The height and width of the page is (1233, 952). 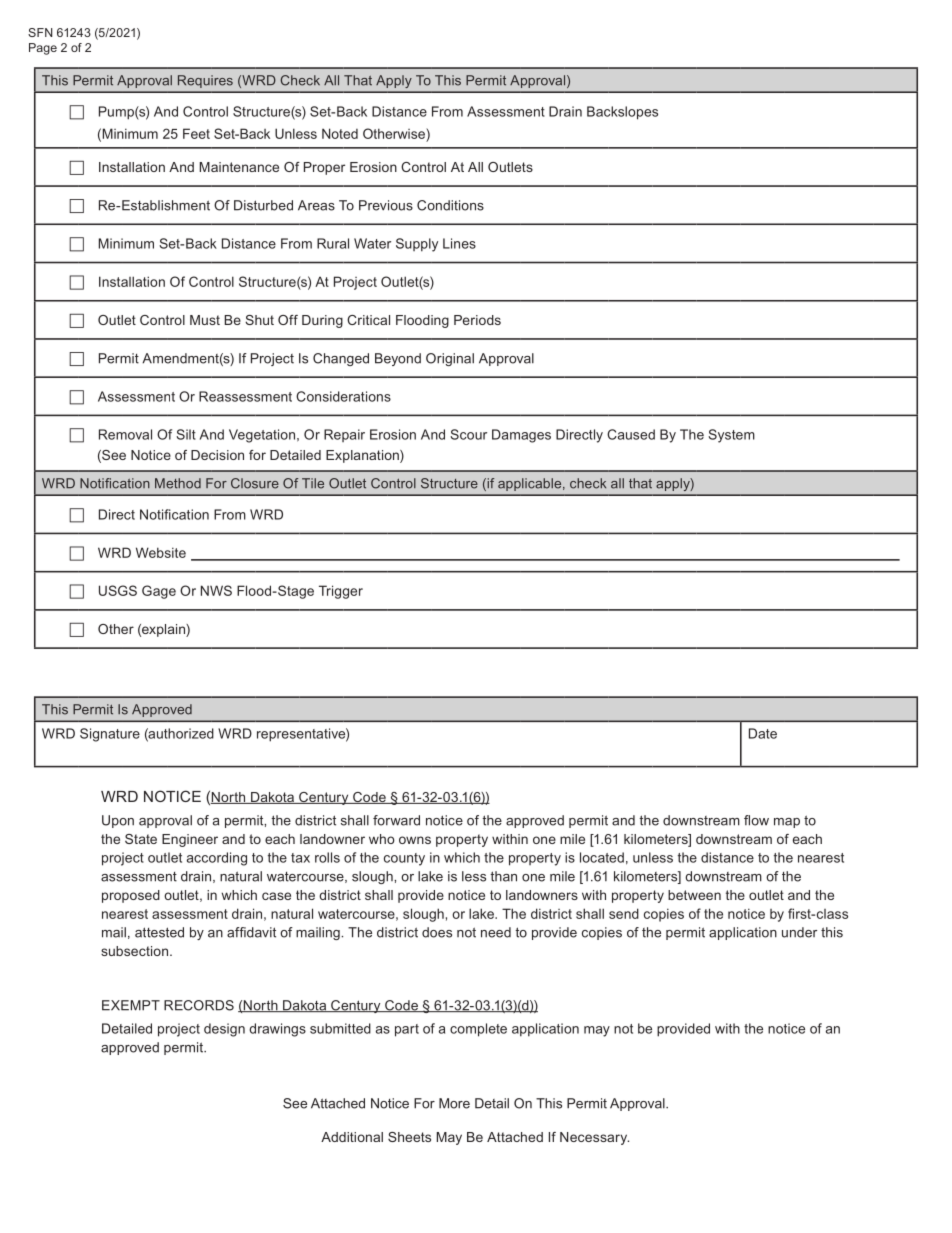 What do you see at coordinates (141, 839) in the page?
I see `State` at bounding box center [141, 839].
